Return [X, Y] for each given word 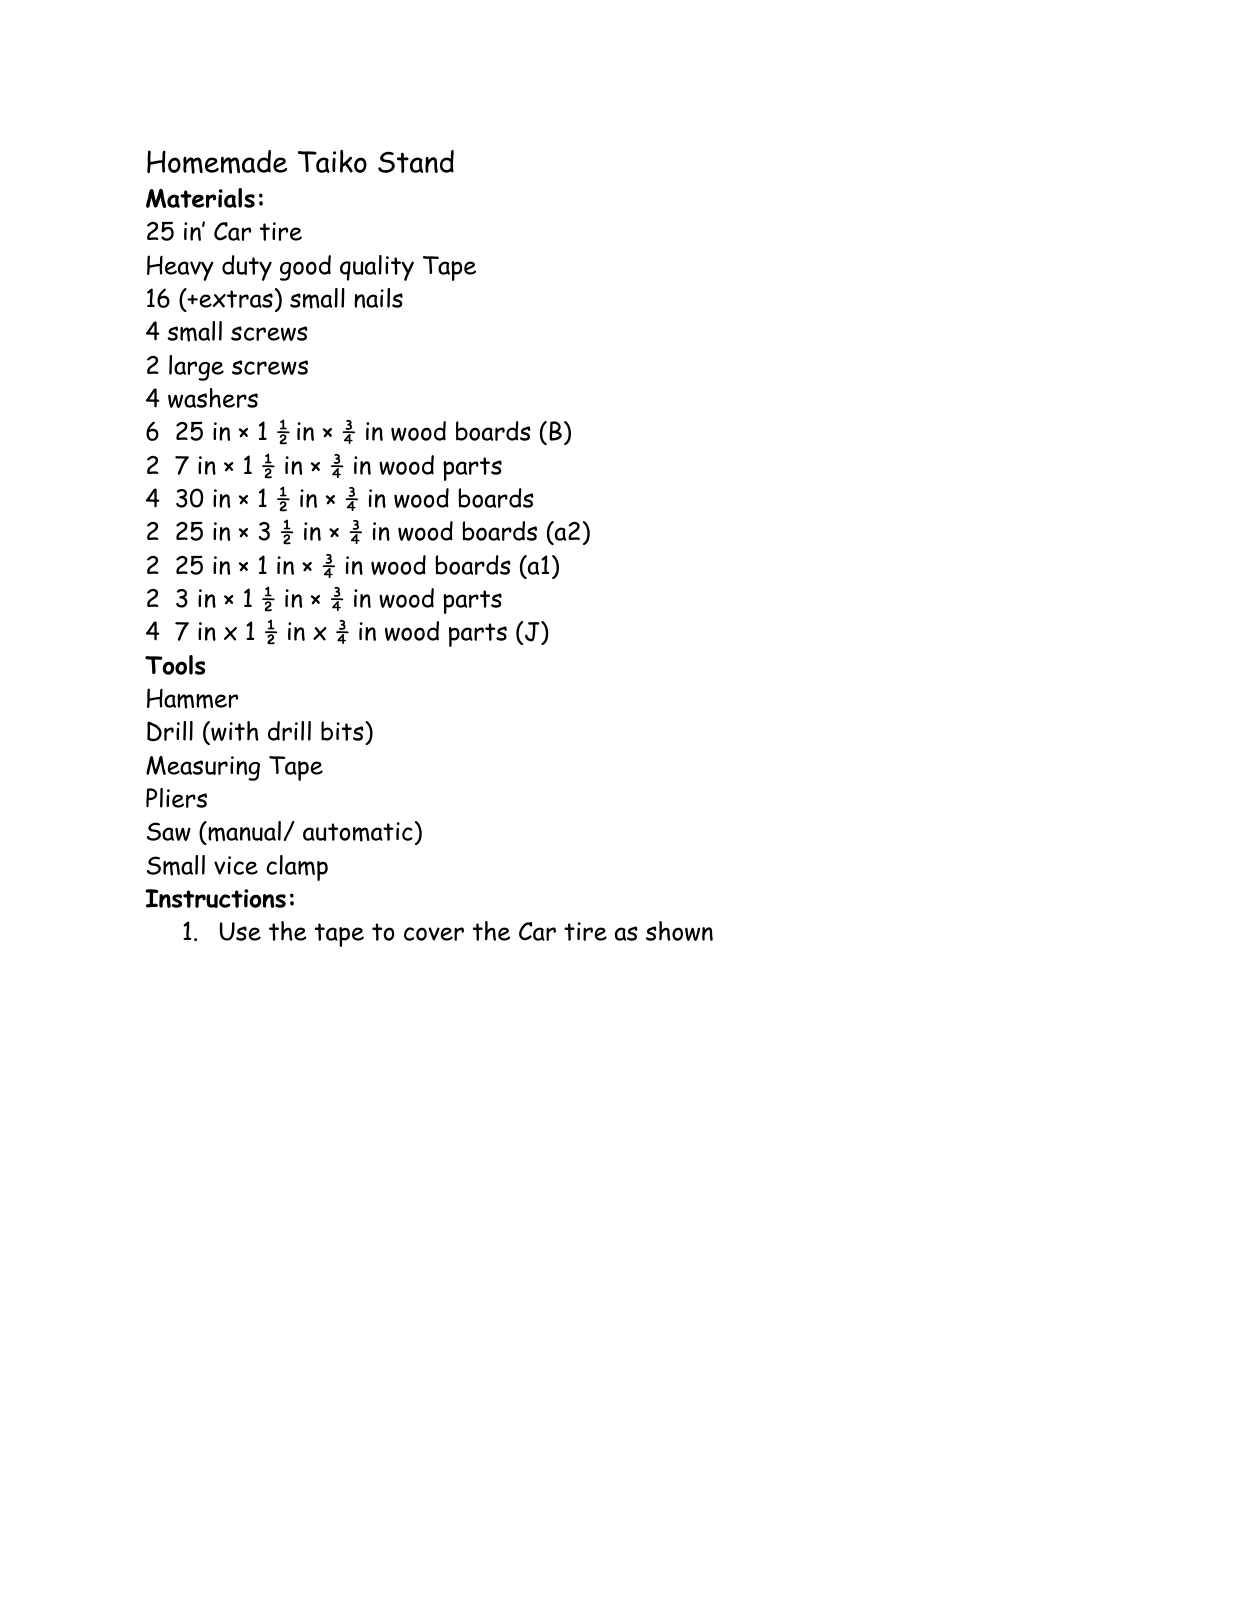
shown [679, 931]
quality [377, 268]
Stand [416, 161]
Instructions [215, 898]
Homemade [217, 162]
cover [434, 934]
